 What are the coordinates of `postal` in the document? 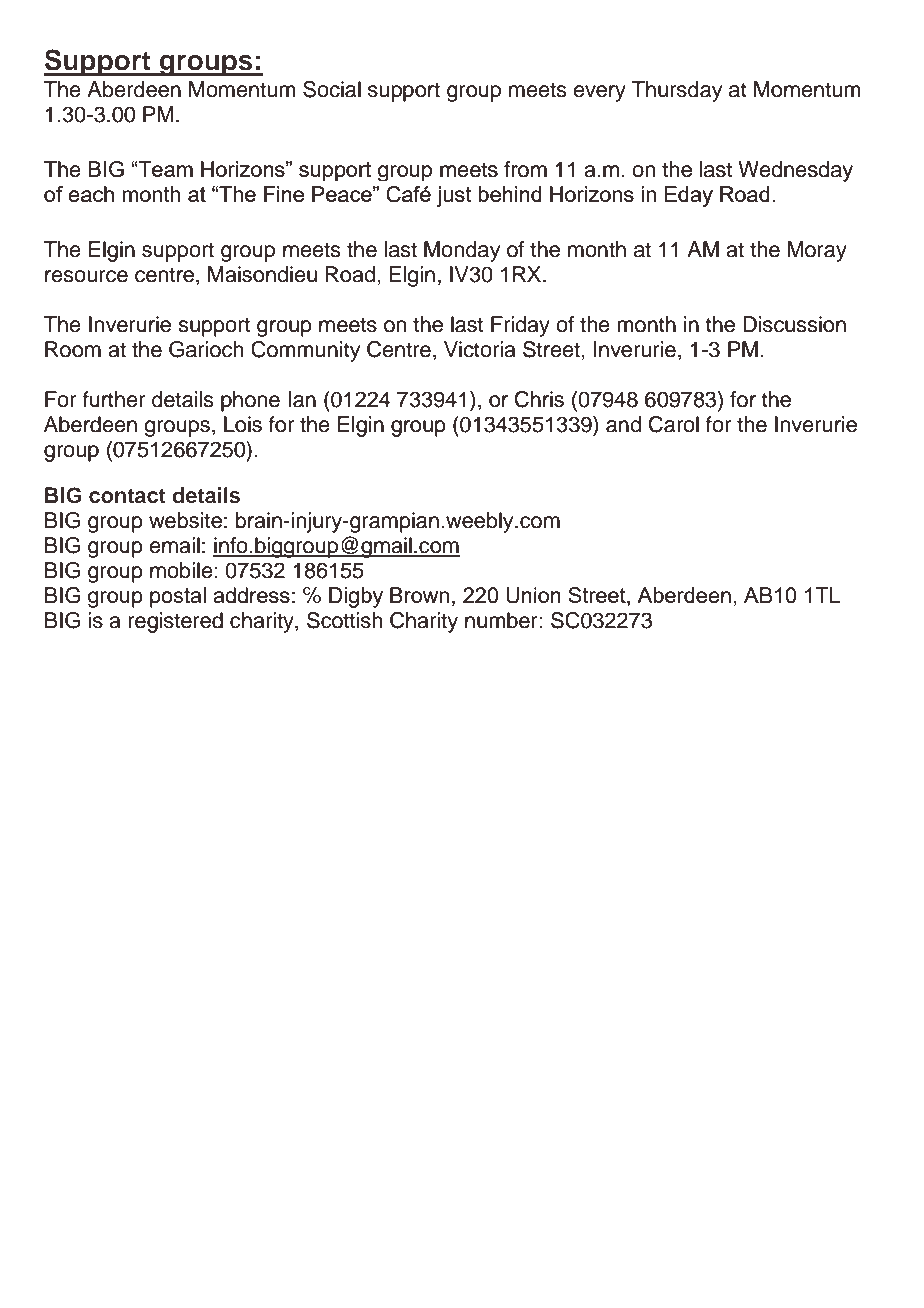 It's located at (178, 597).
